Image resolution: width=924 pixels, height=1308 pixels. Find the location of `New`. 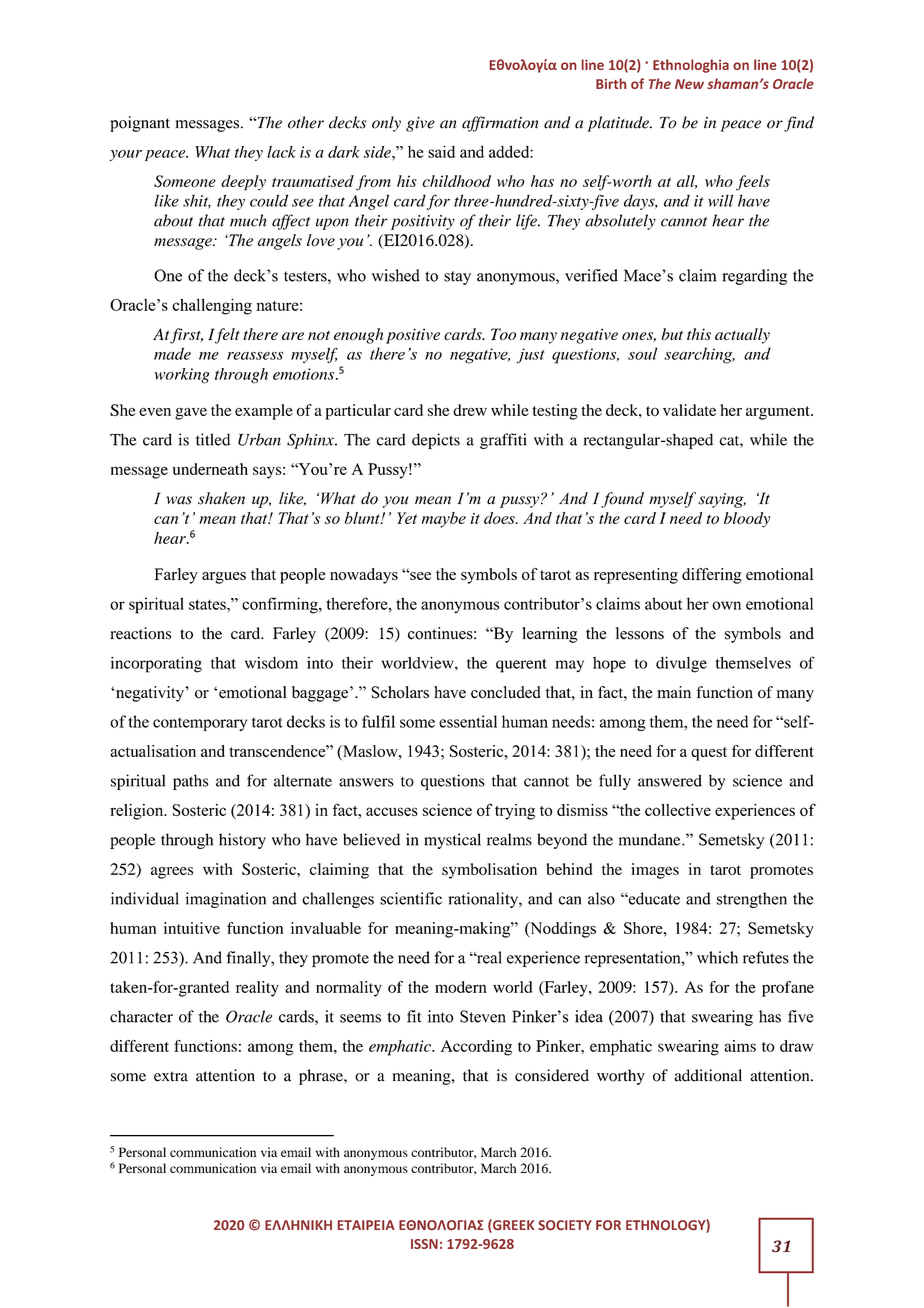

New is located at coordinates (689, 84).
